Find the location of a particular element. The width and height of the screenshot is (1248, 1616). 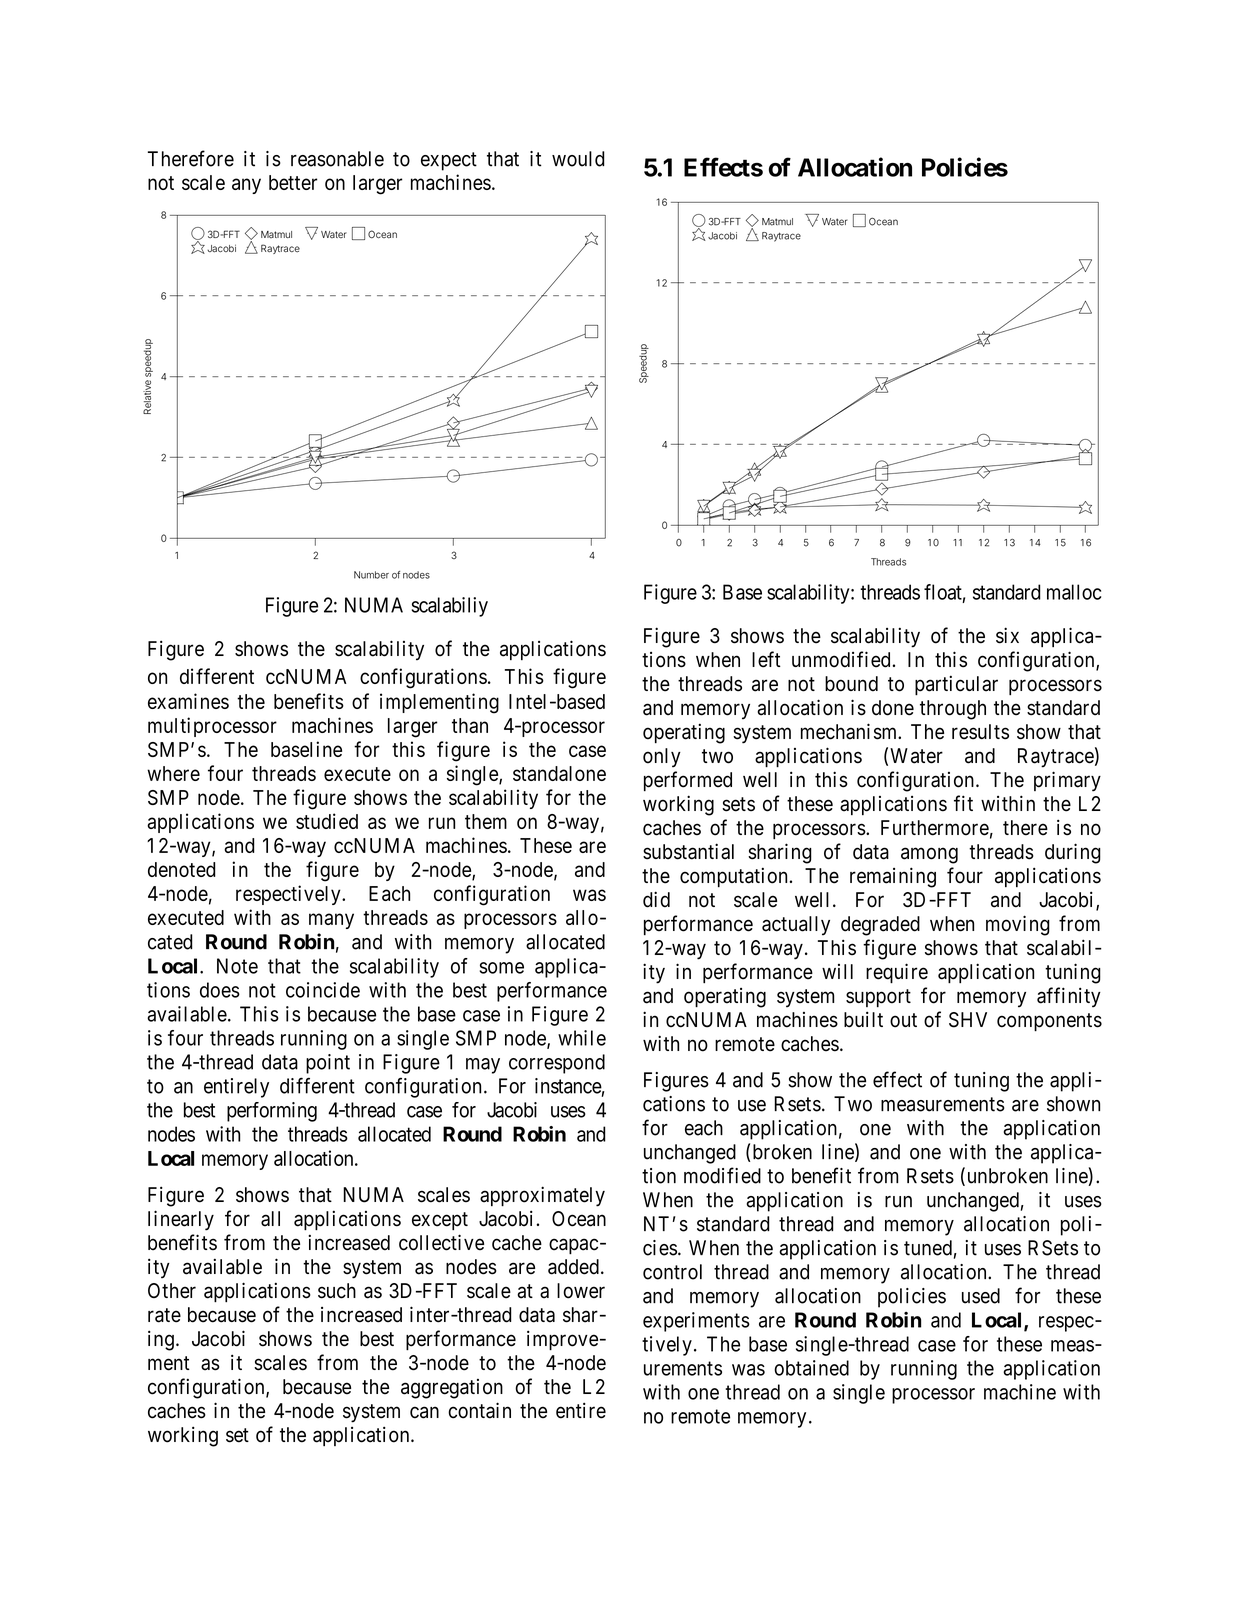

particular is located at coordinates (956, 685).
